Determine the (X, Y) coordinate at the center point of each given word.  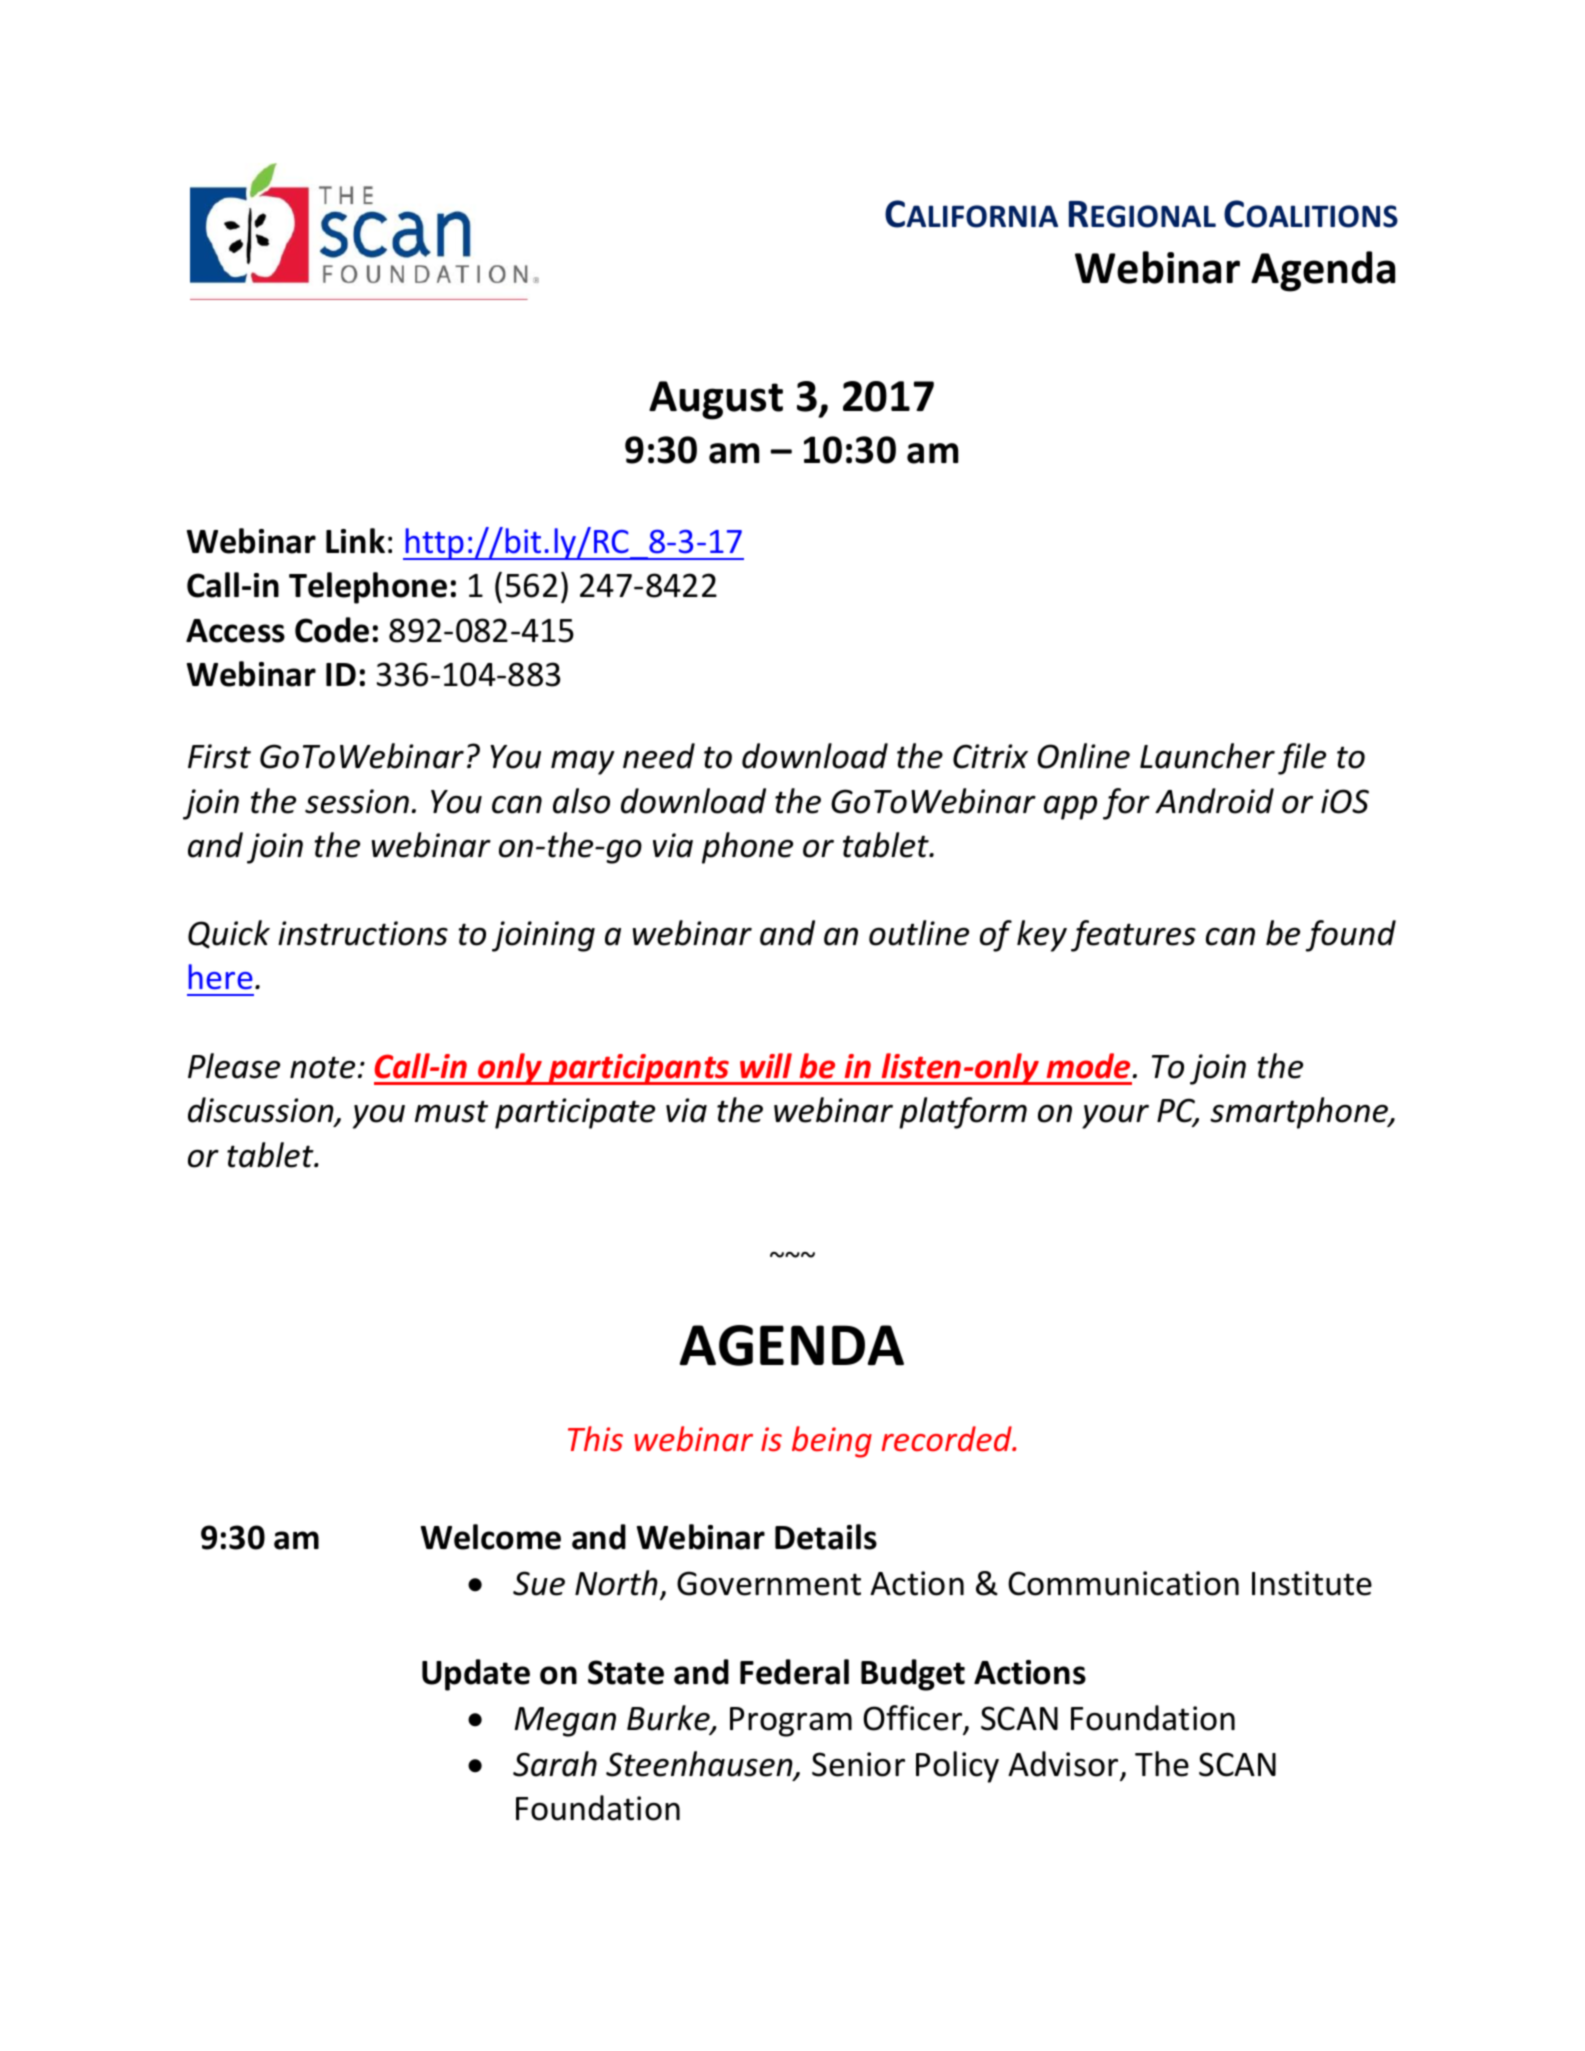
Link (355, 540)
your (1115, 1116)
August (716, 400)
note (322, 1067)
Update (476, 1675)
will (766, 1065)
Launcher (1207, 756)
